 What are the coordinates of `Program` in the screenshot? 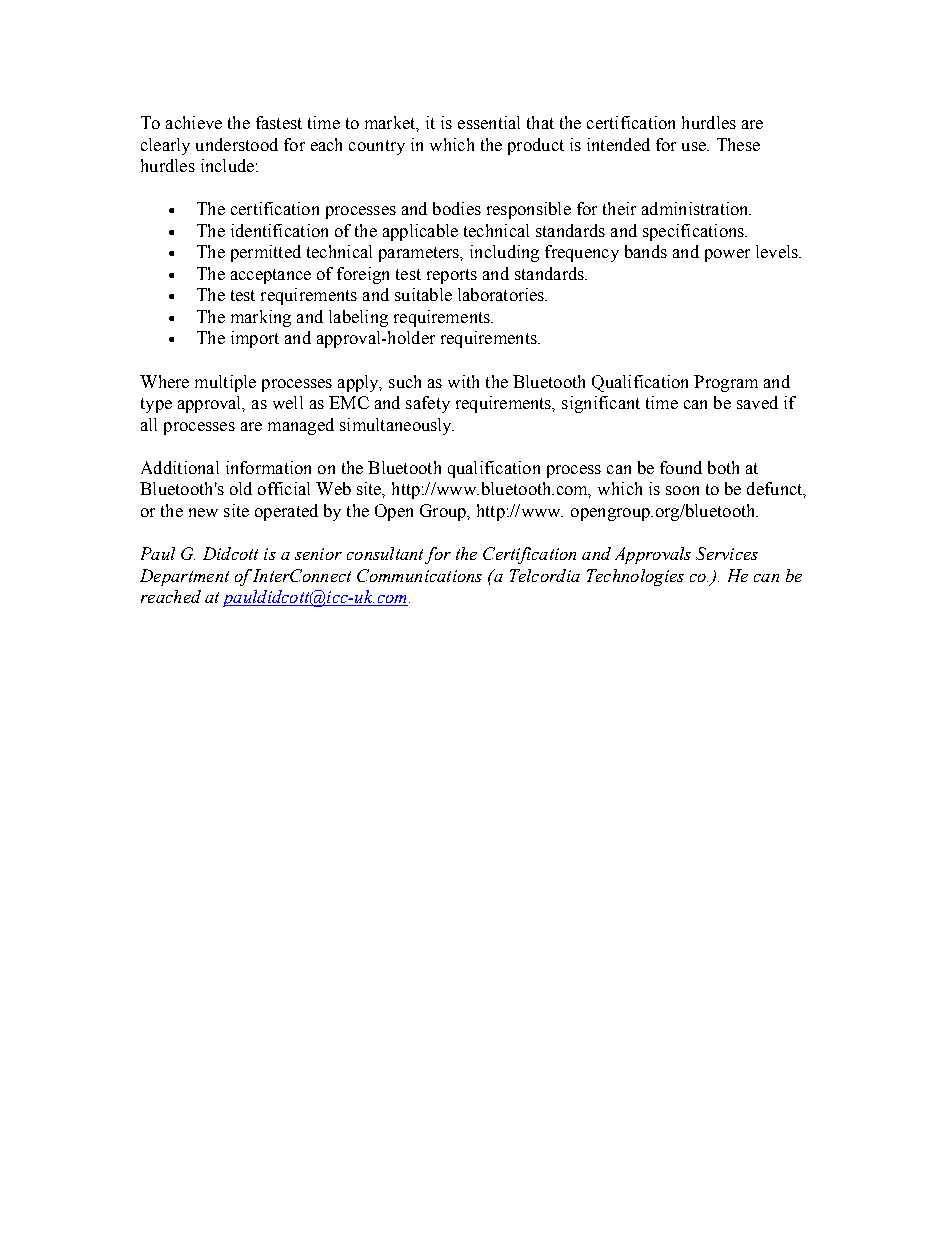 It's located at (726, 383).
